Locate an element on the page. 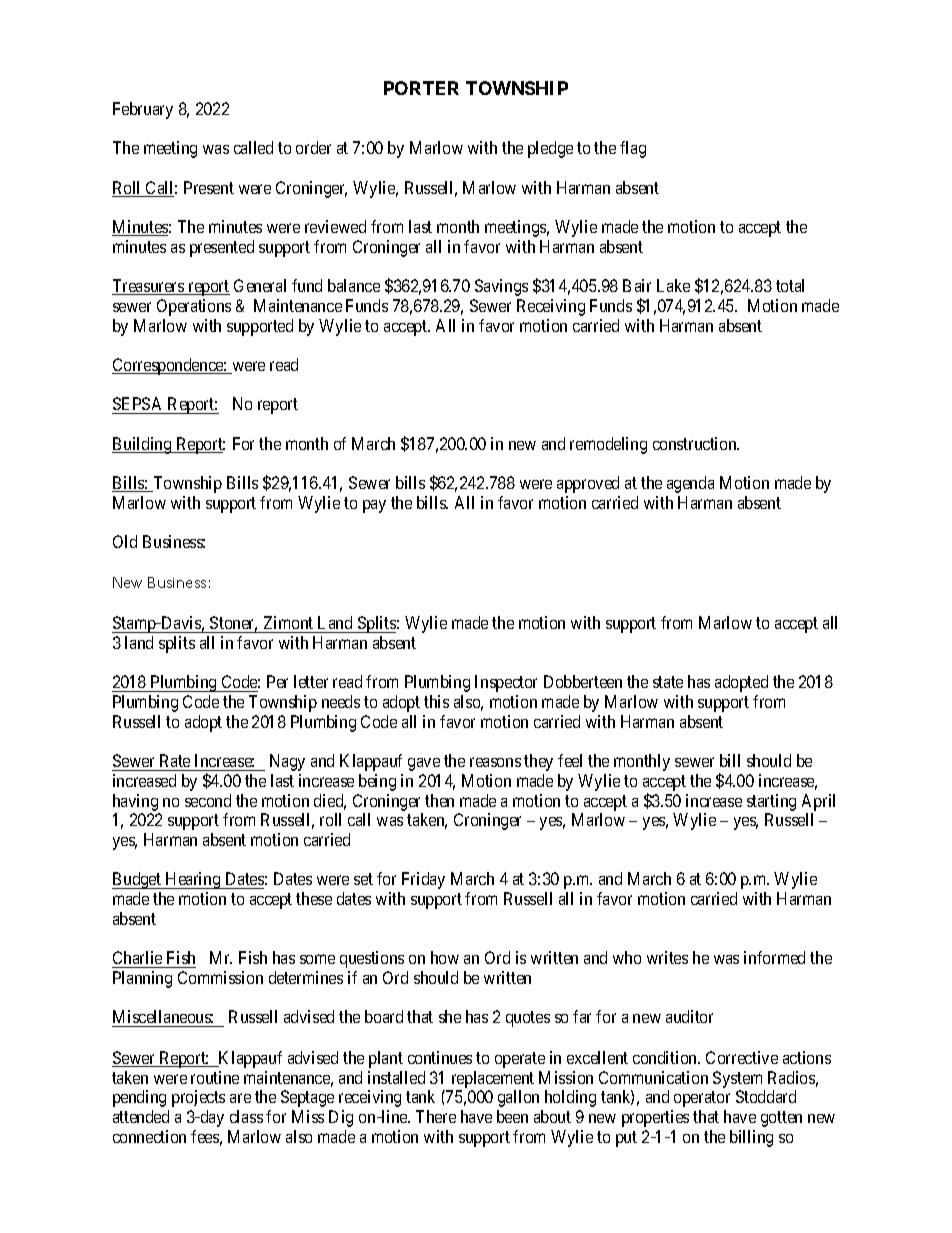  starting is located at coordinates (771, 802).
